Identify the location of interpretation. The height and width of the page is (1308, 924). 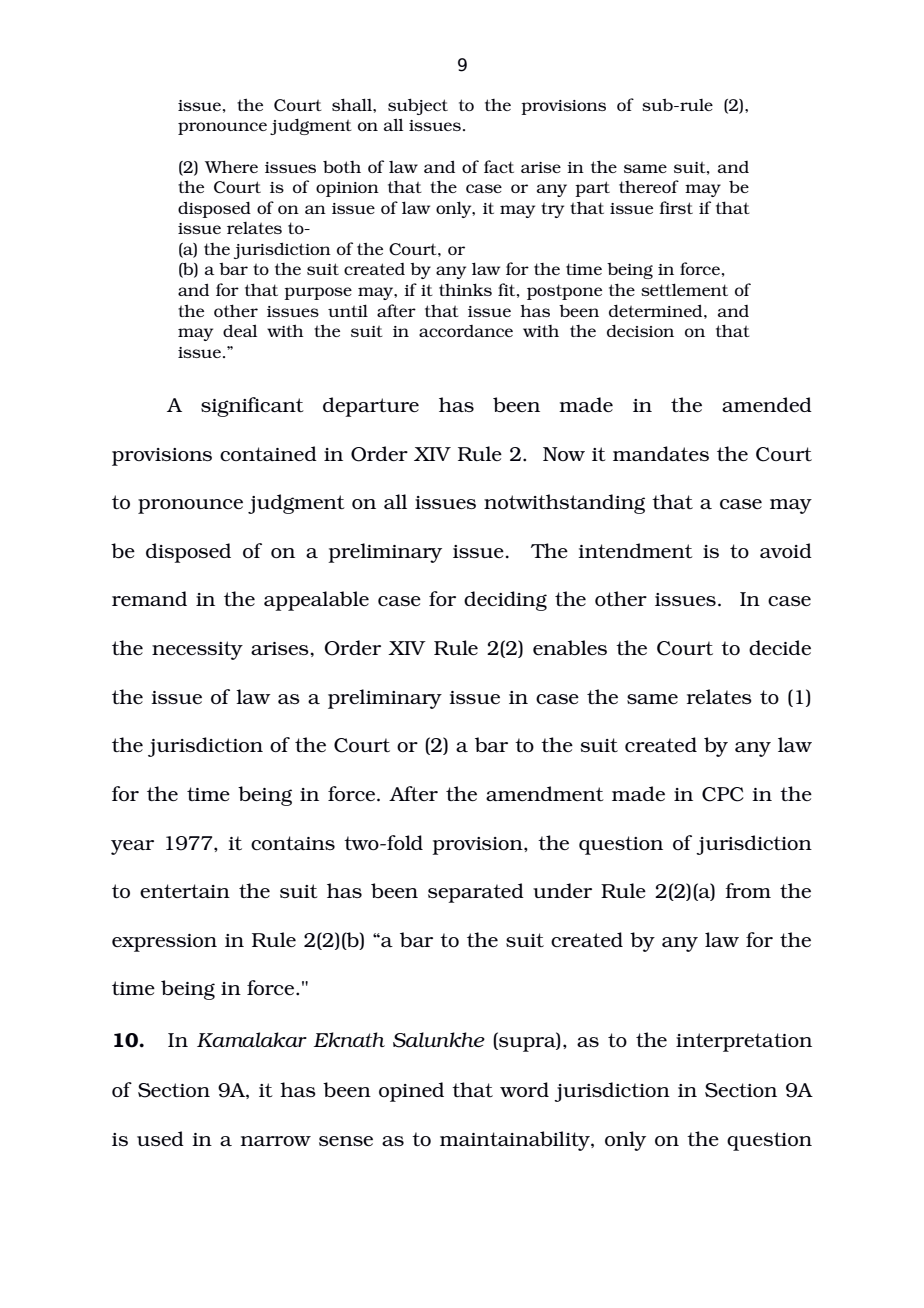
(744, 1042).
